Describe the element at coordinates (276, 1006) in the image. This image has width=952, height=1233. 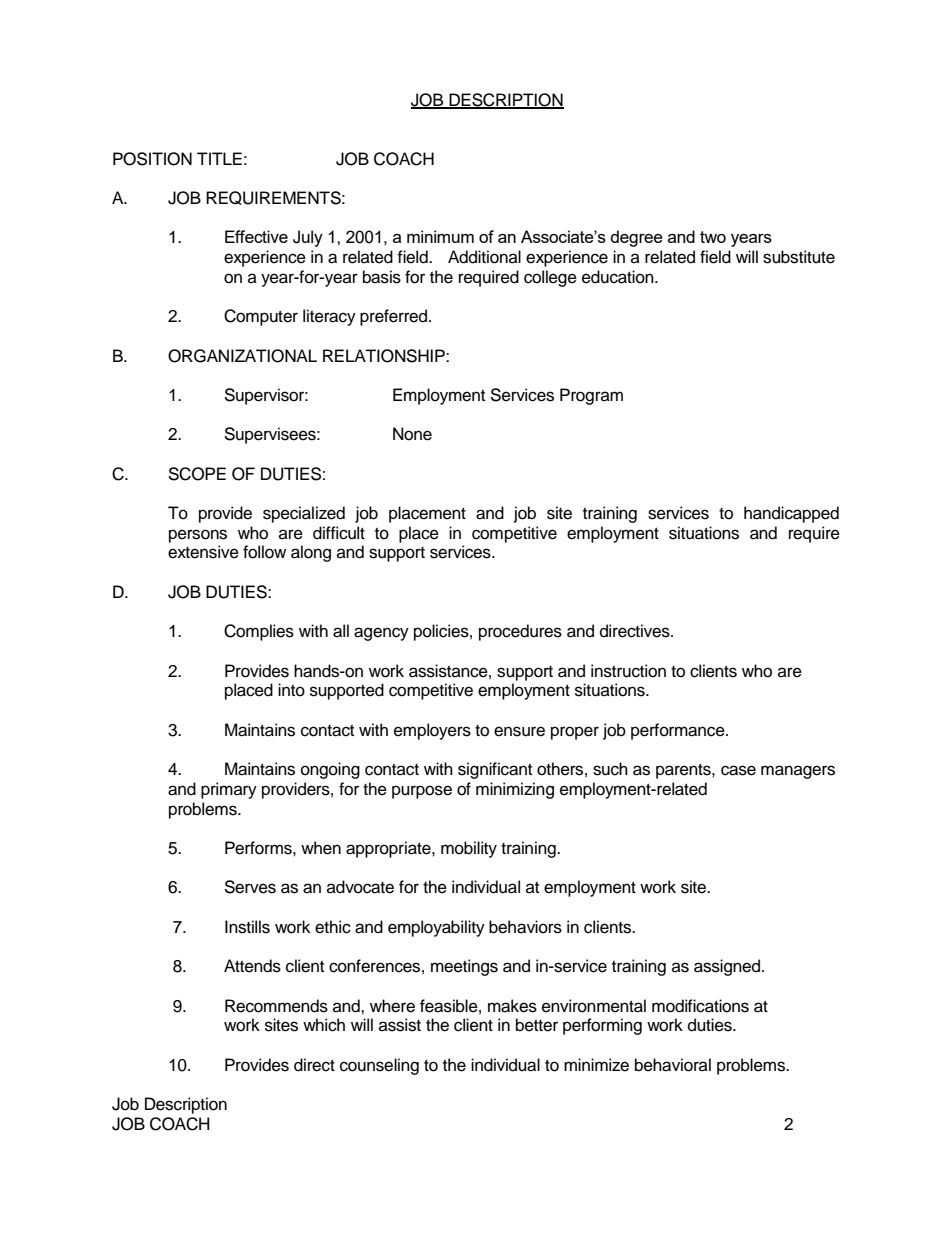
I see `Recommends` at that location.
